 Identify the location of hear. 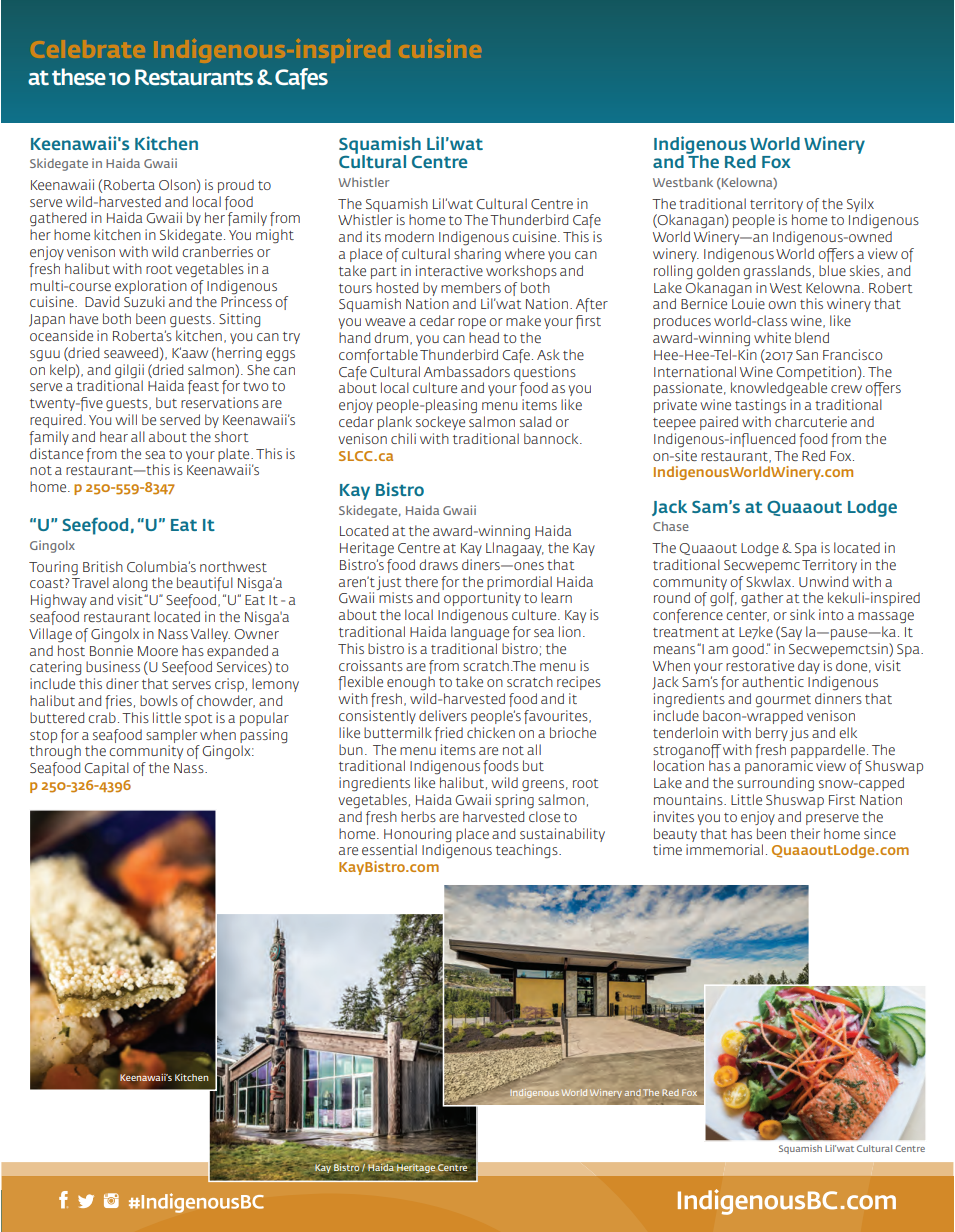
(114, 436).
